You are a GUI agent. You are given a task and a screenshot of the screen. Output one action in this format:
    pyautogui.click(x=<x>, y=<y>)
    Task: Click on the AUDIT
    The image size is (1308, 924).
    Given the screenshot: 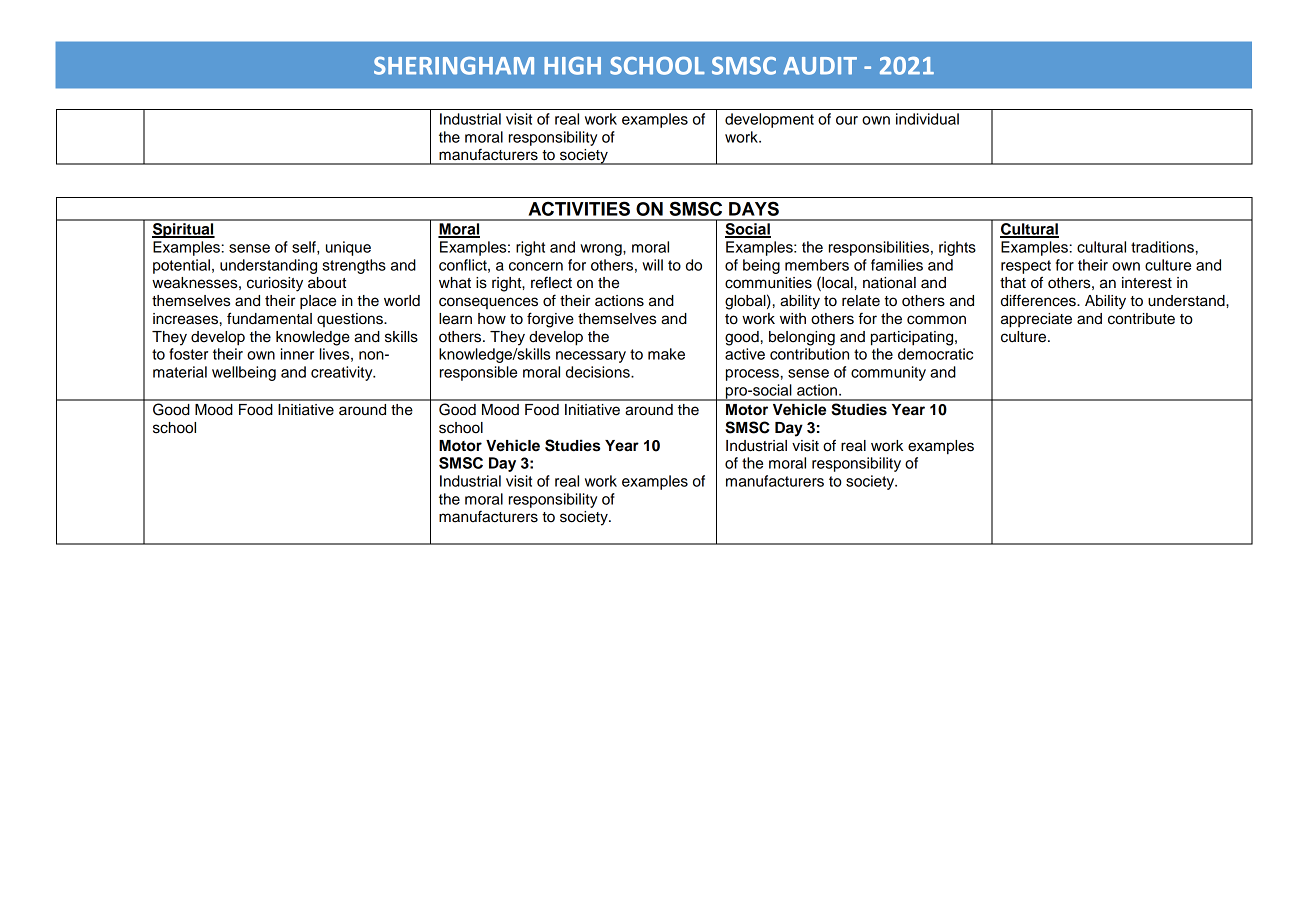 What is the action you would take?
    pyautogui.click(x=820, y=66)
